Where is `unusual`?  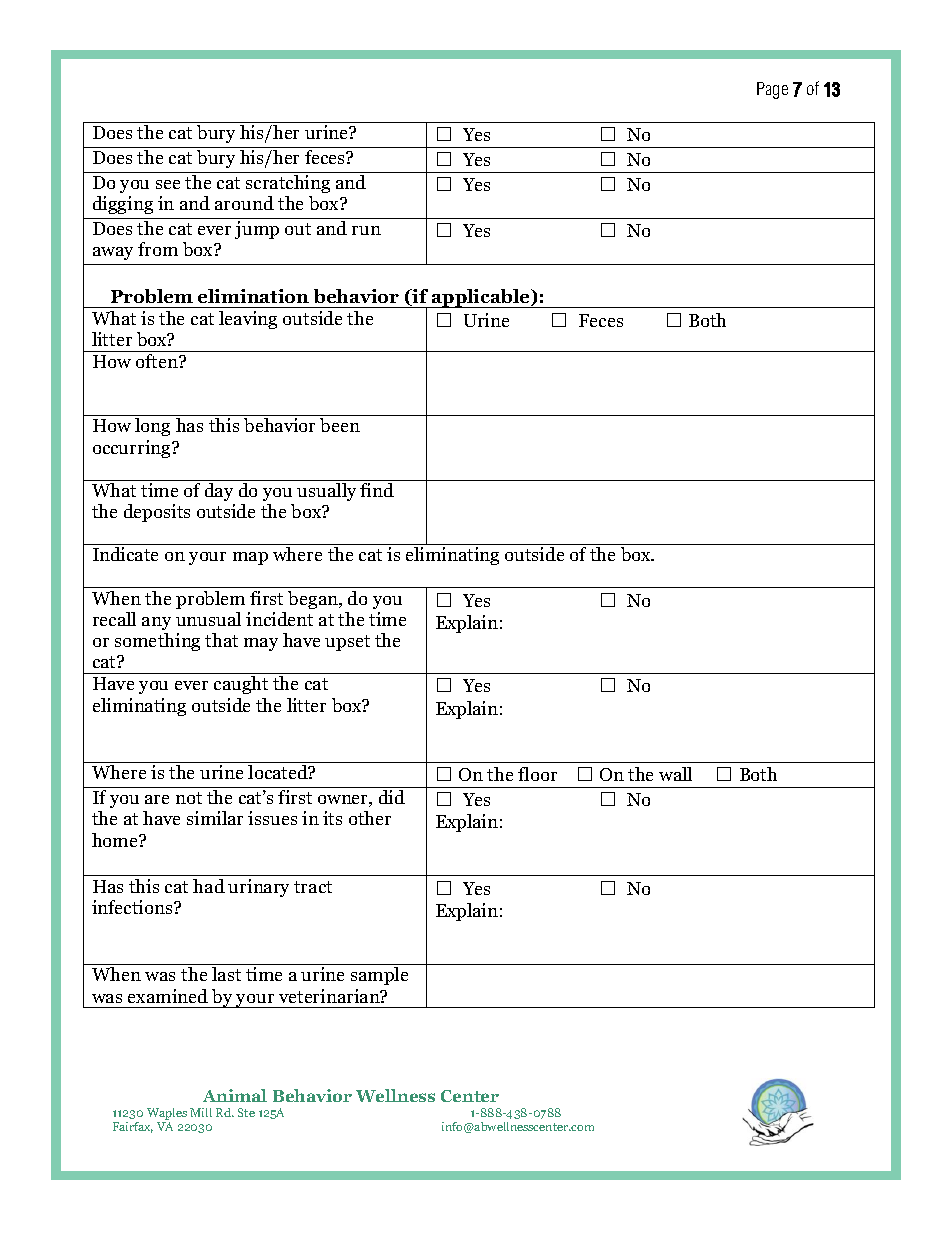
unusual is located at coordinates (208, 619).
